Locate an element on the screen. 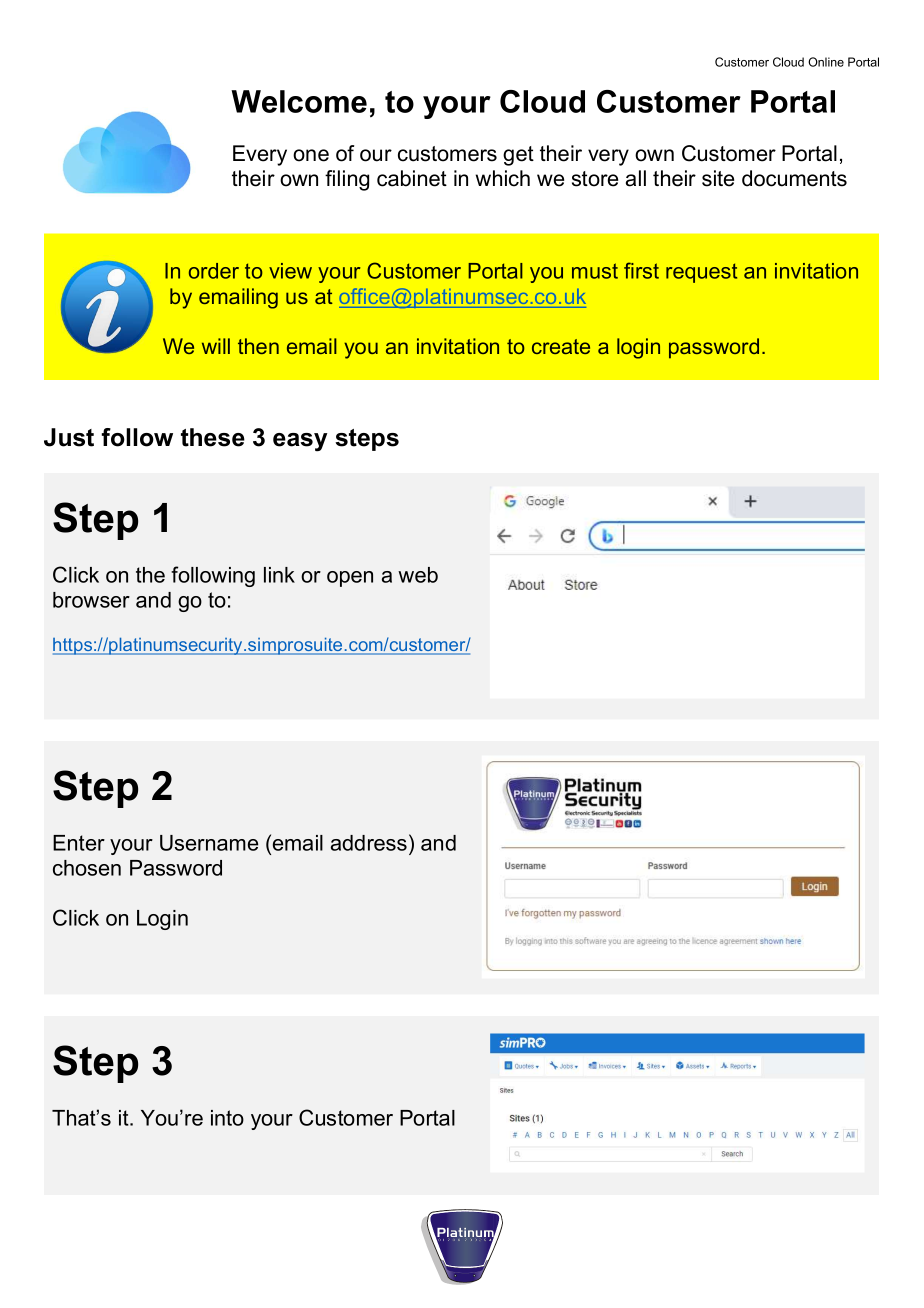  into is located at coordinates (227, 1118).
